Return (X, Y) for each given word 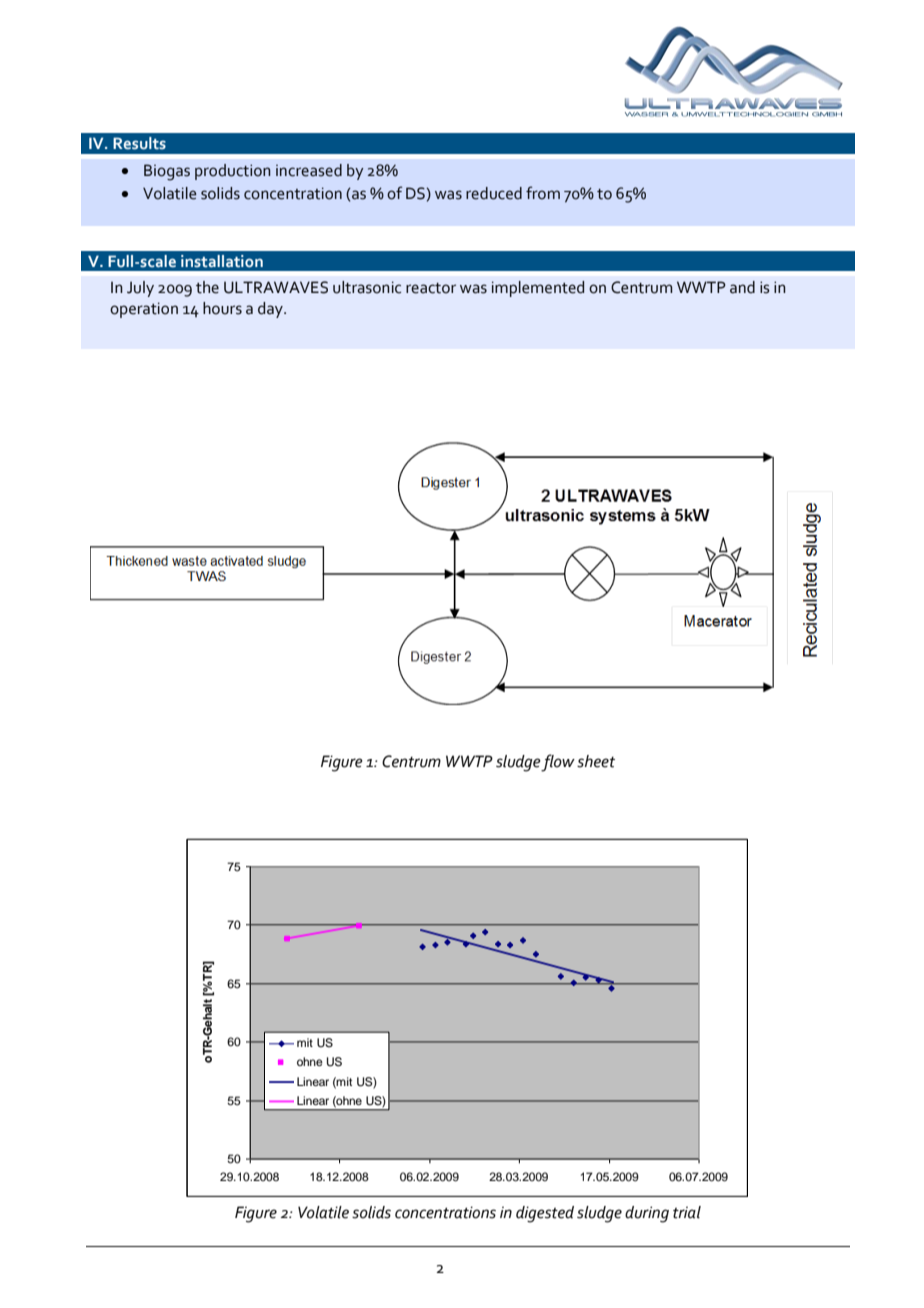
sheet (596, 761)
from (543, 193)
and (742, 287)
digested (545, 1214)
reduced (494, 193)
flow (558, 763)
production (233, 172)
